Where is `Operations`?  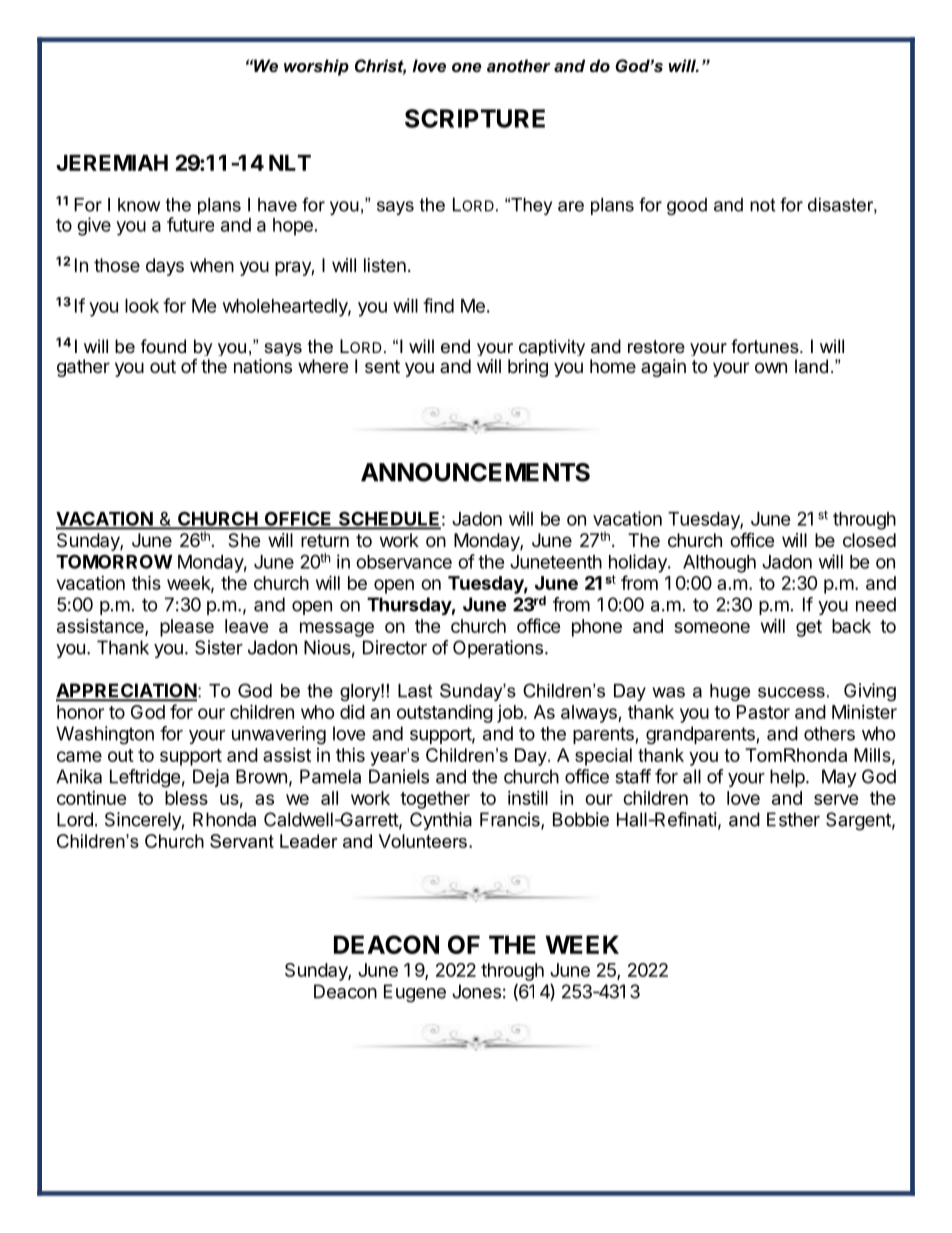
Operations is located at coordinates (498, 649).
